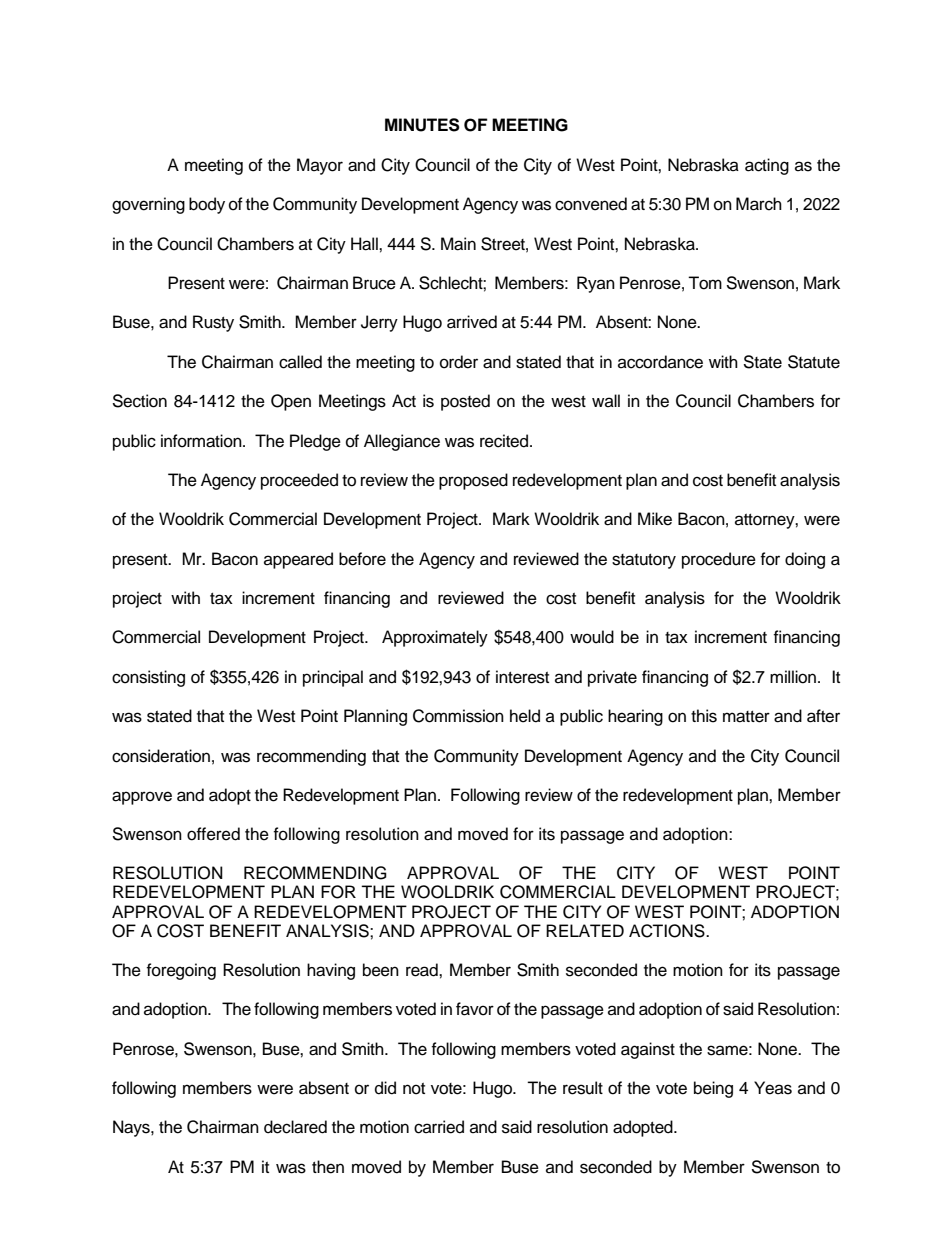  Describe the element at coordinates (439, 1127) in the screenshot. I see `carried` at that location.
